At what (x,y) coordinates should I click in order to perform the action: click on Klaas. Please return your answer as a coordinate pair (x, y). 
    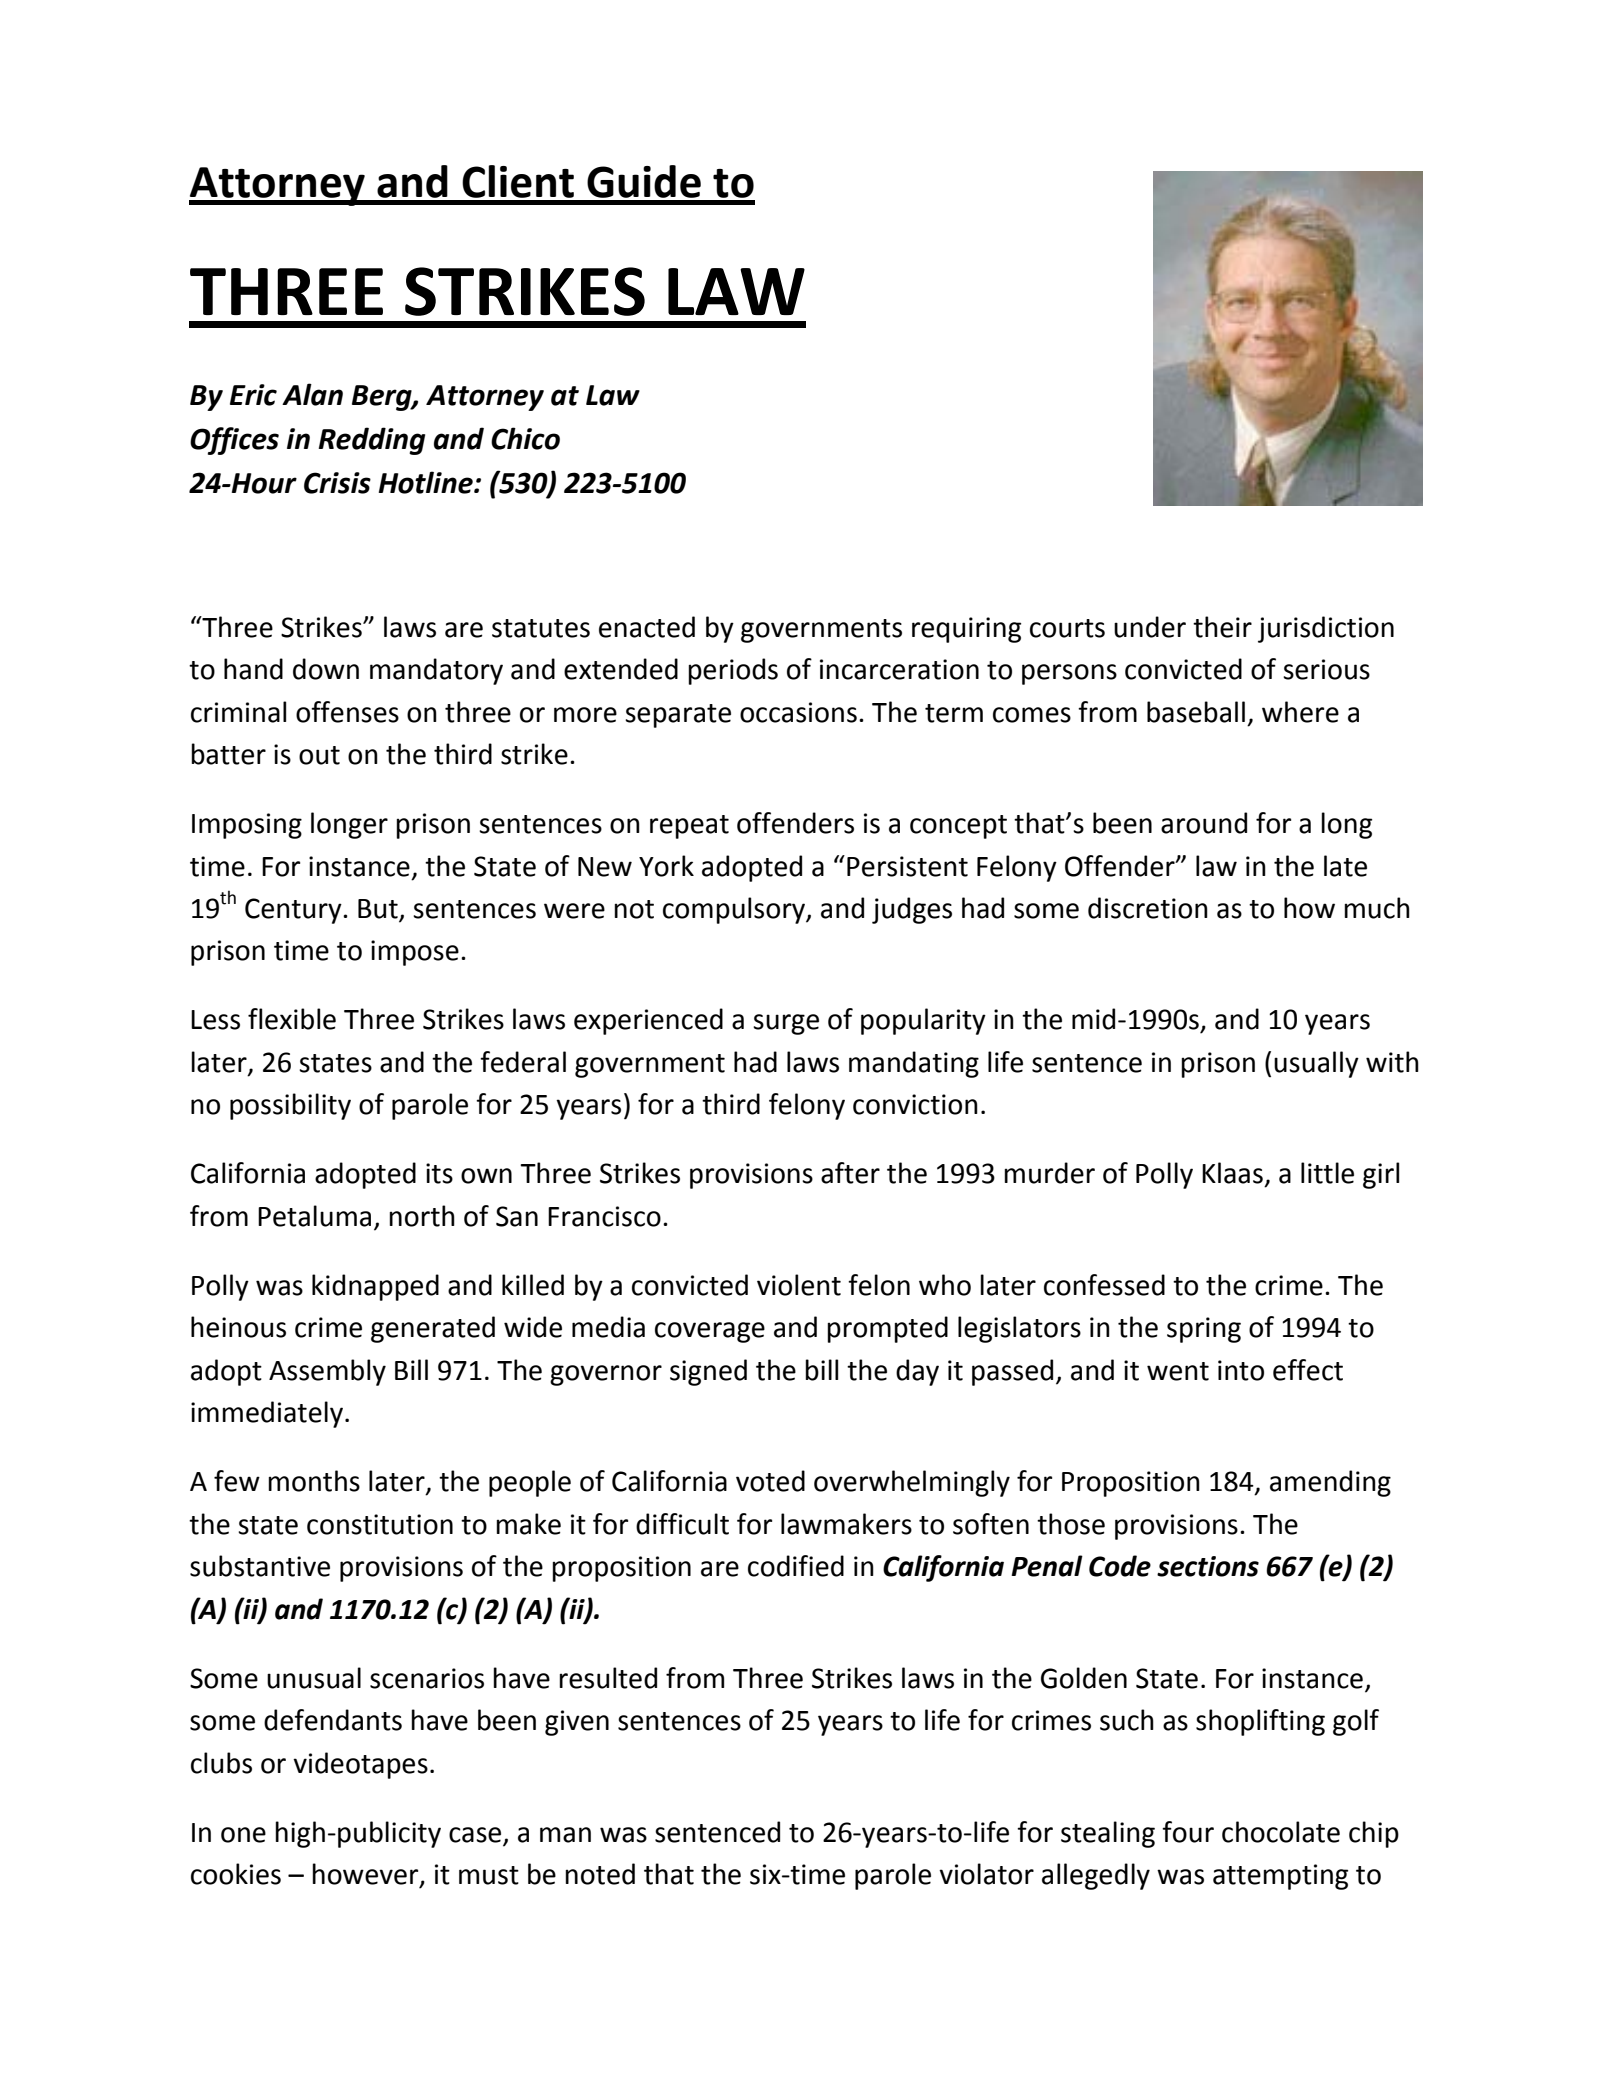
    Looking at the image, I should click on (1232, 1173).
